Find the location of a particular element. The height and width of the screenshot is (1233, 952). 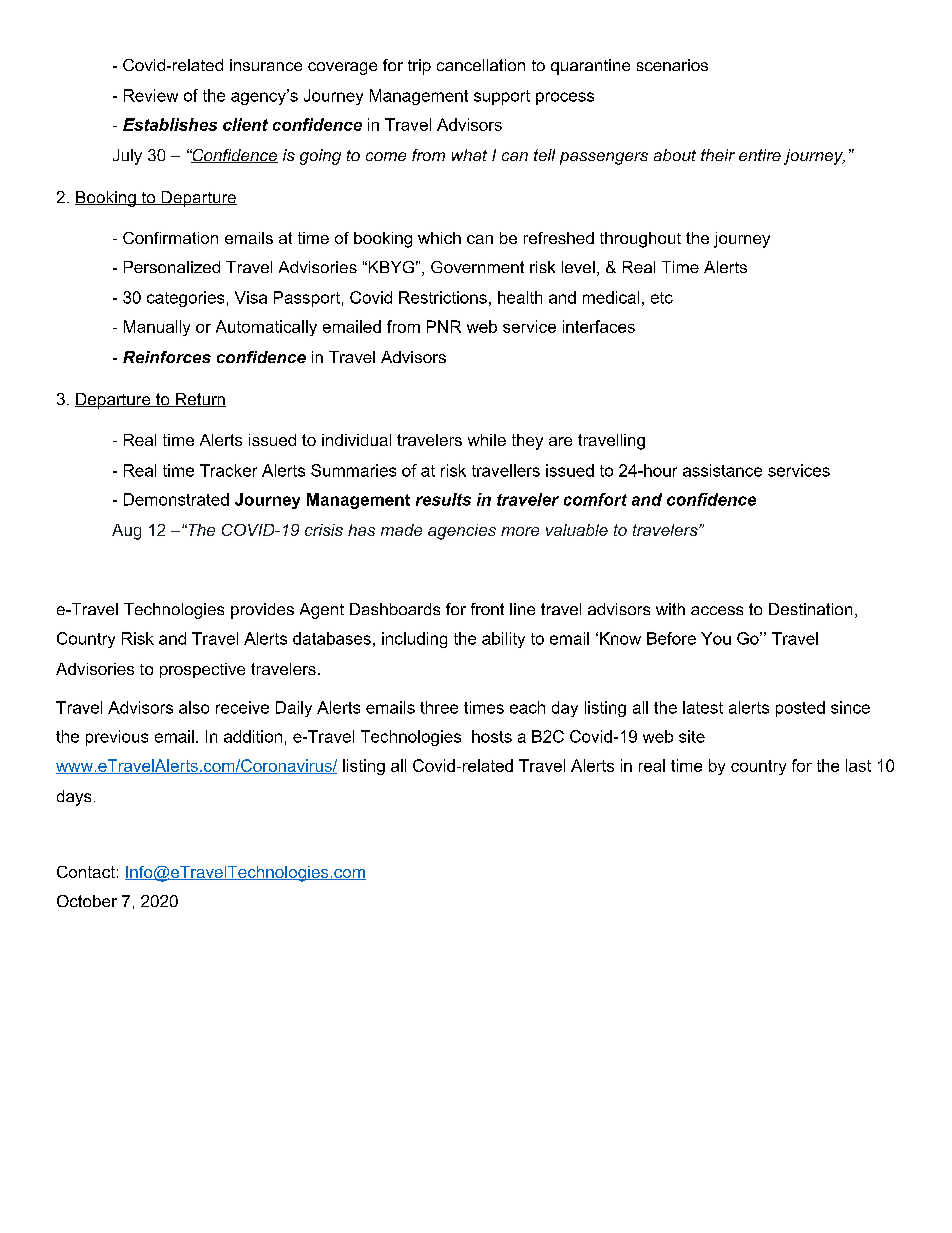

Review is located at coordinates (151, 95).
